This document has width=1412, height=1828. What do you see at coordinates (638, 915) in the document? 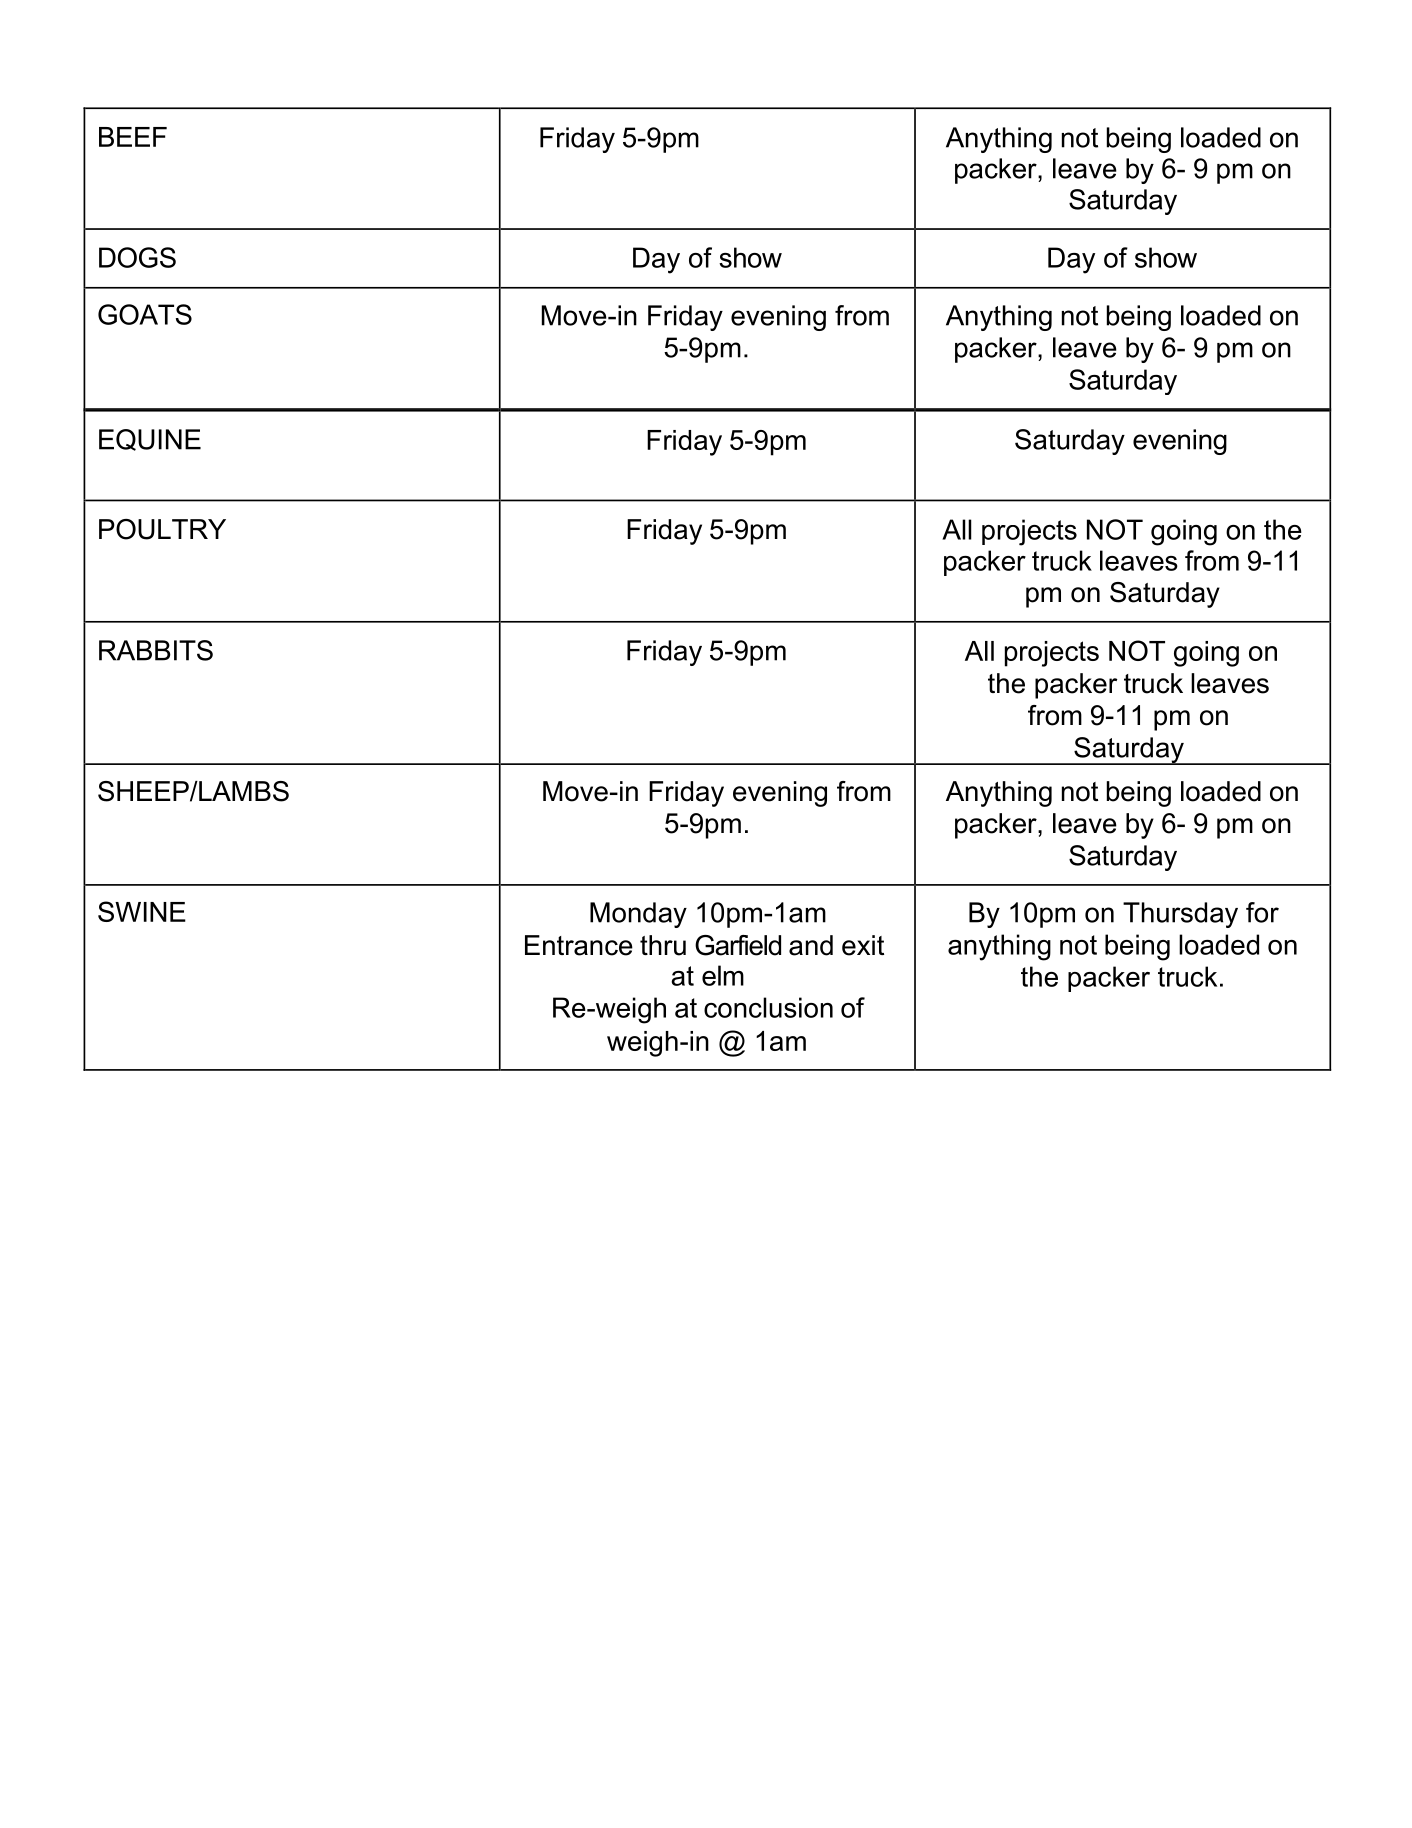
I see `Monday` at bounding box center [638, 915].
